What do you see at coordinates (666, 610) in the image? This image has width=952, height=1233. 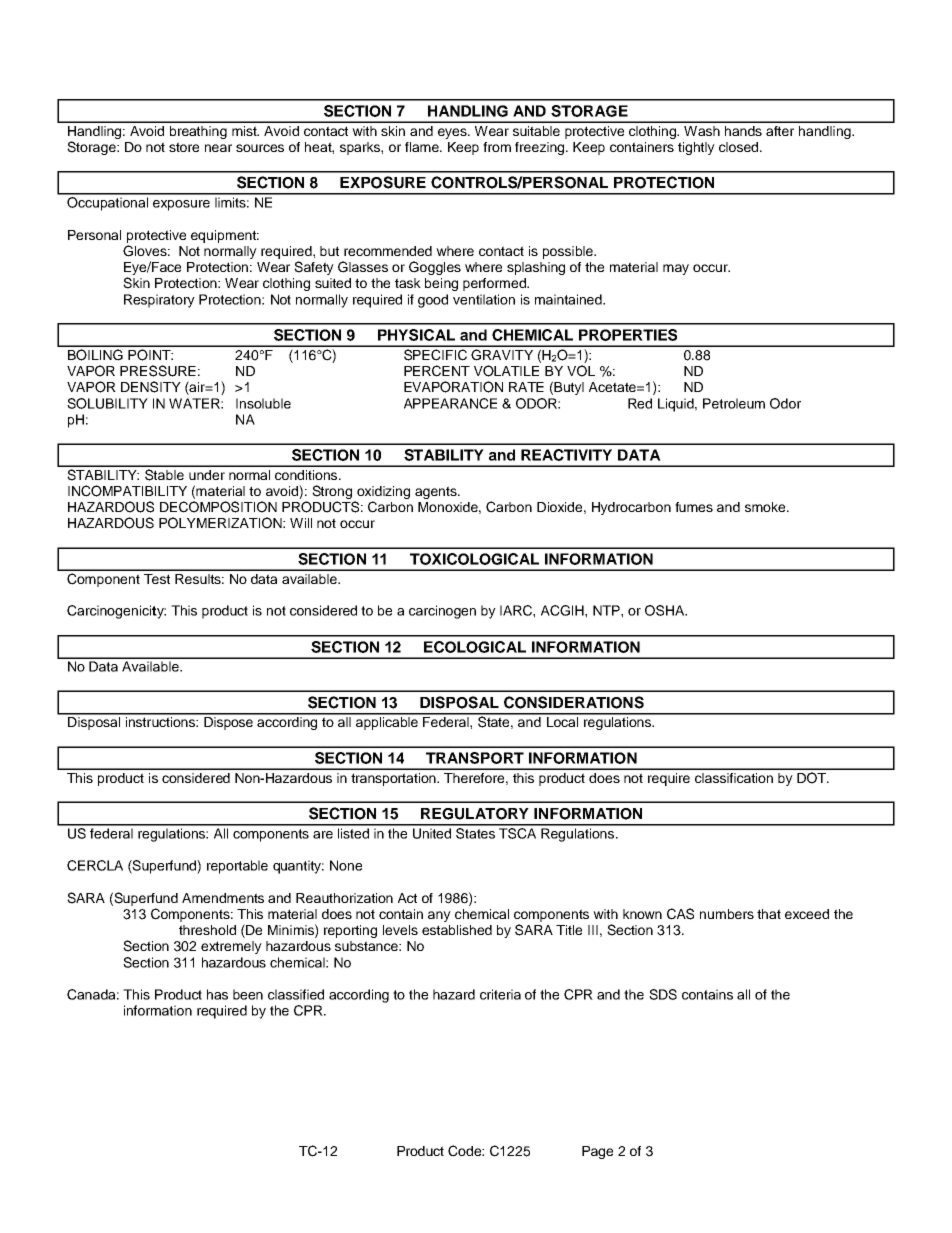 I see `OSHA` at bounding box center [666, 610].
